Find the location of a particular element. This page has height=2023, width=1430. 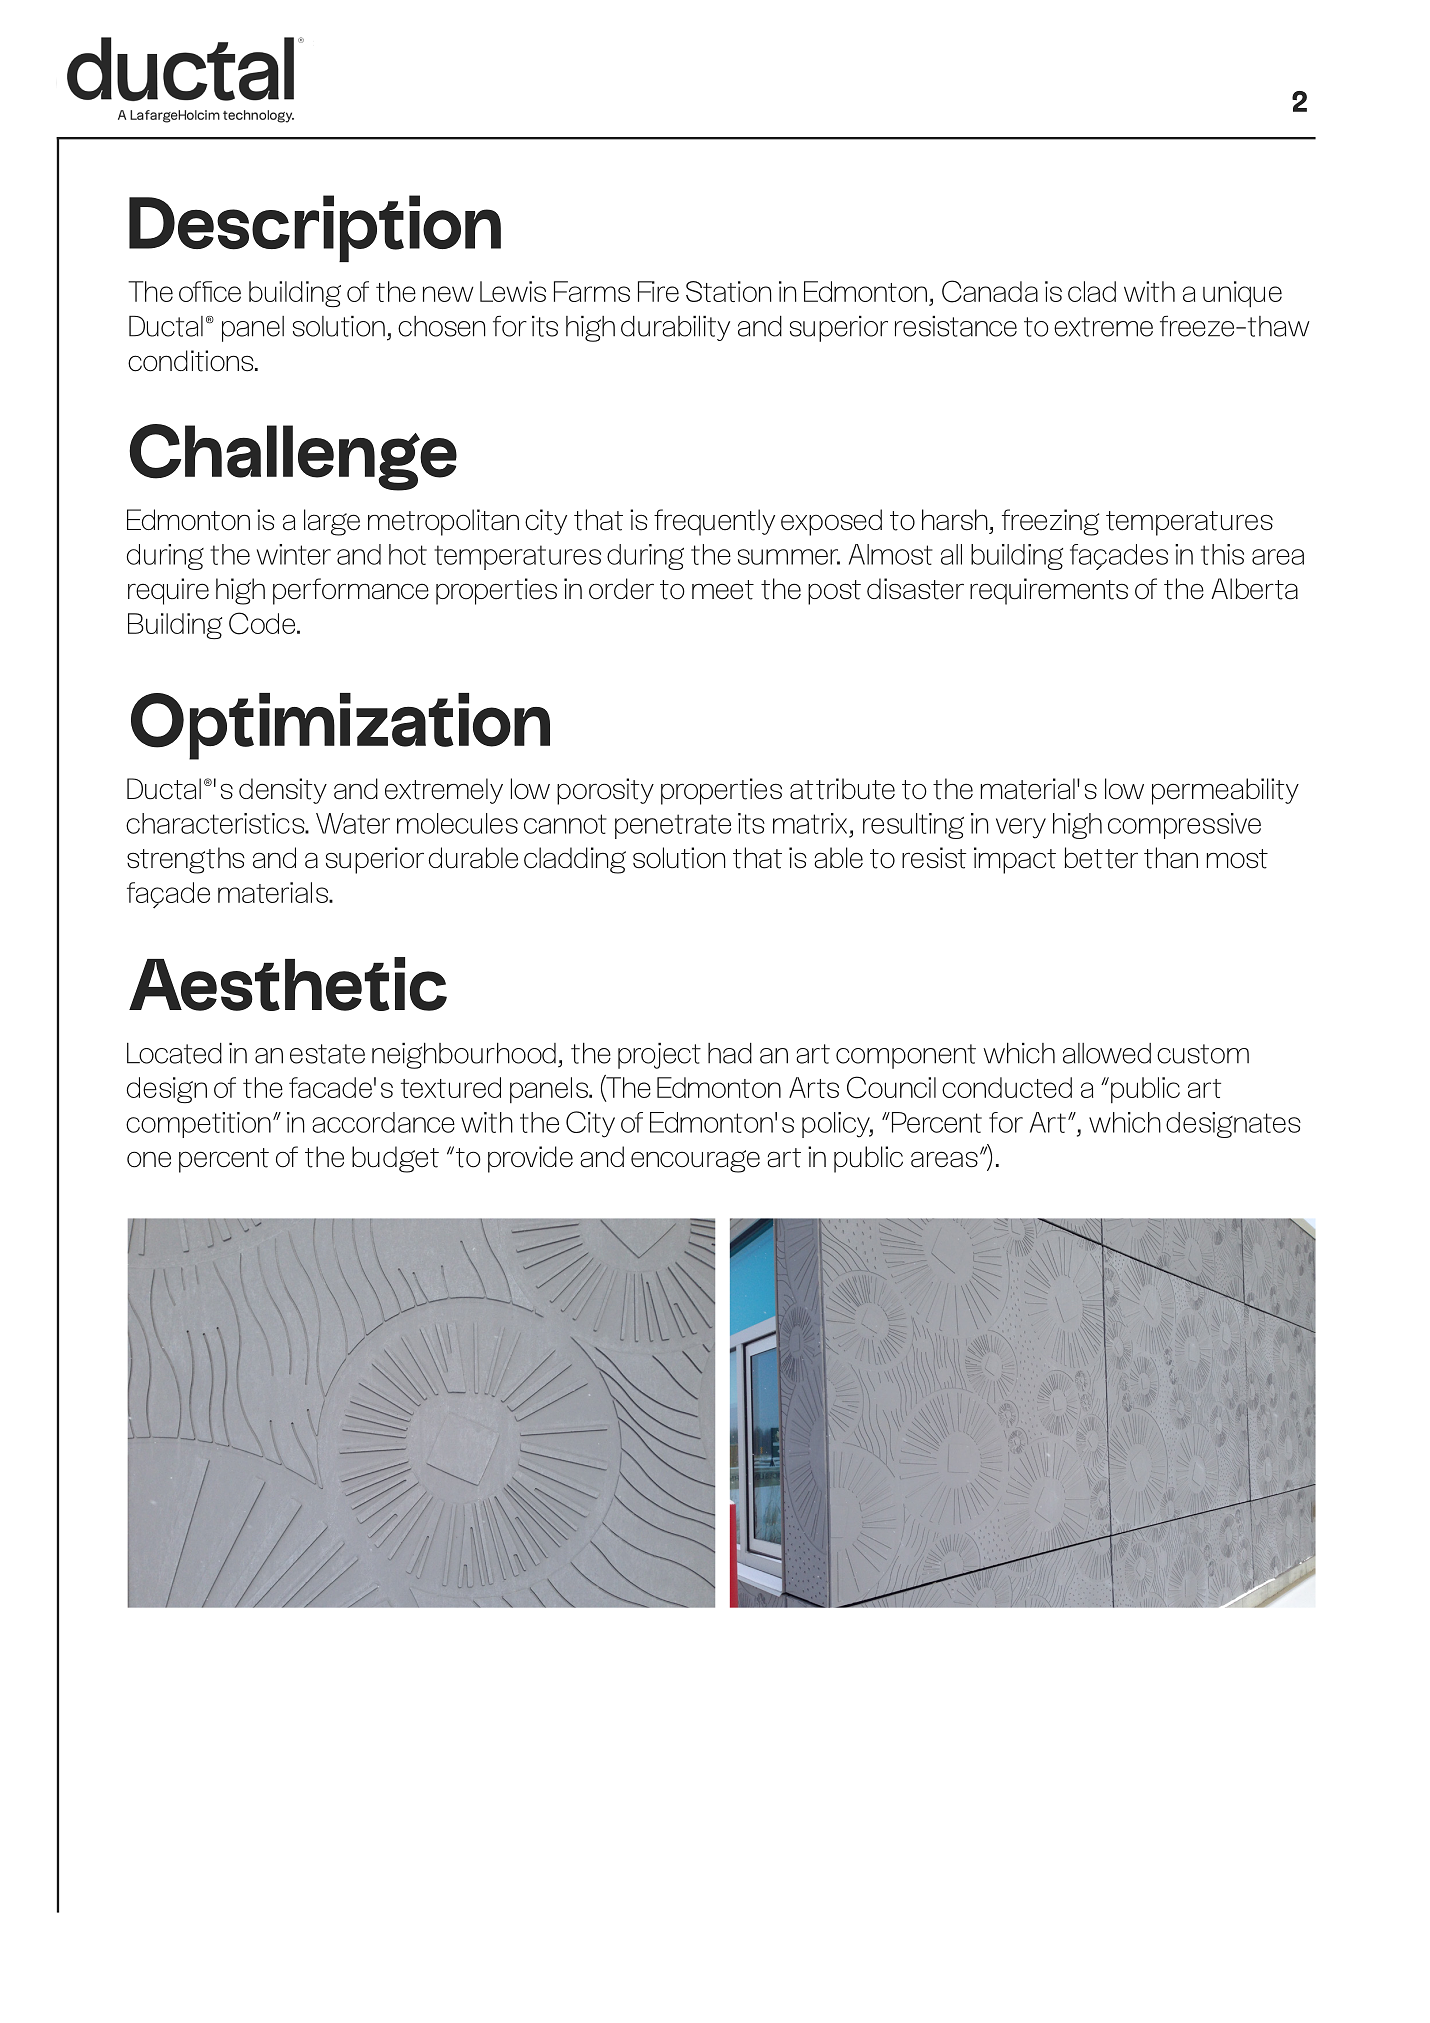

penetrate is located at coordinates (673, 826).
